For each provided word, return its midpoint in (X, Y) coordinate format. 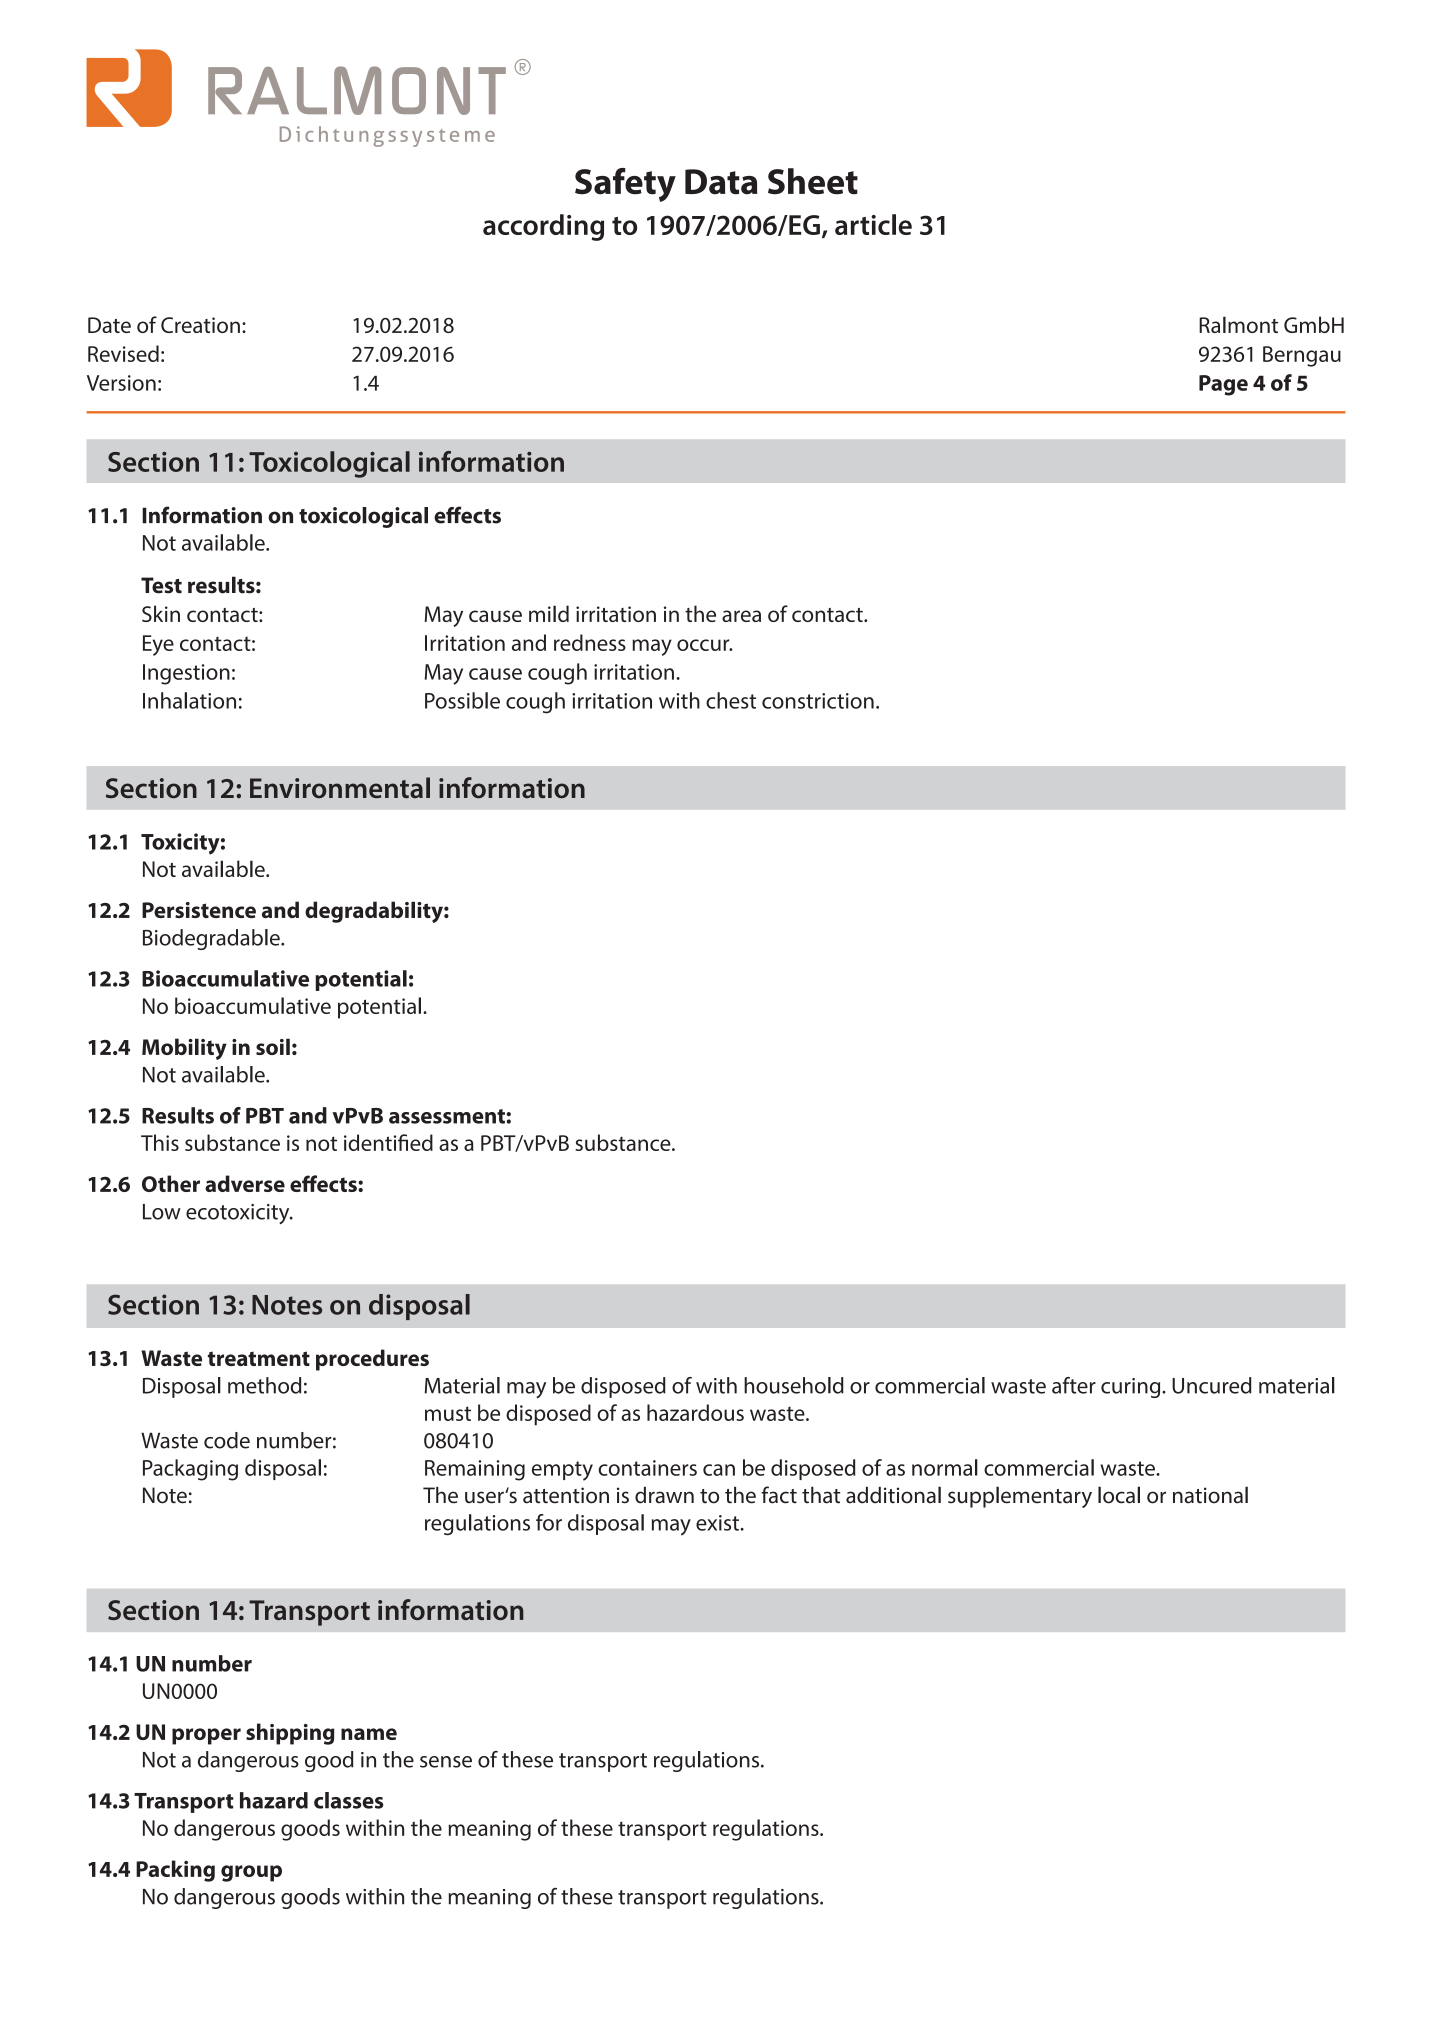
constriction (818, 701)
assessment (448, 1116)
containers (647, 1468)
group (251, 1873)
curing (1132, 1388)
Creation (200, 325)
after (1074, 1385)
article (873, 224)
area (741, 616)
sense (446, 1762)
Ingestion (186, 674)
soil (273, 1046)
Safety (625, 185)
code (227, 1440)
